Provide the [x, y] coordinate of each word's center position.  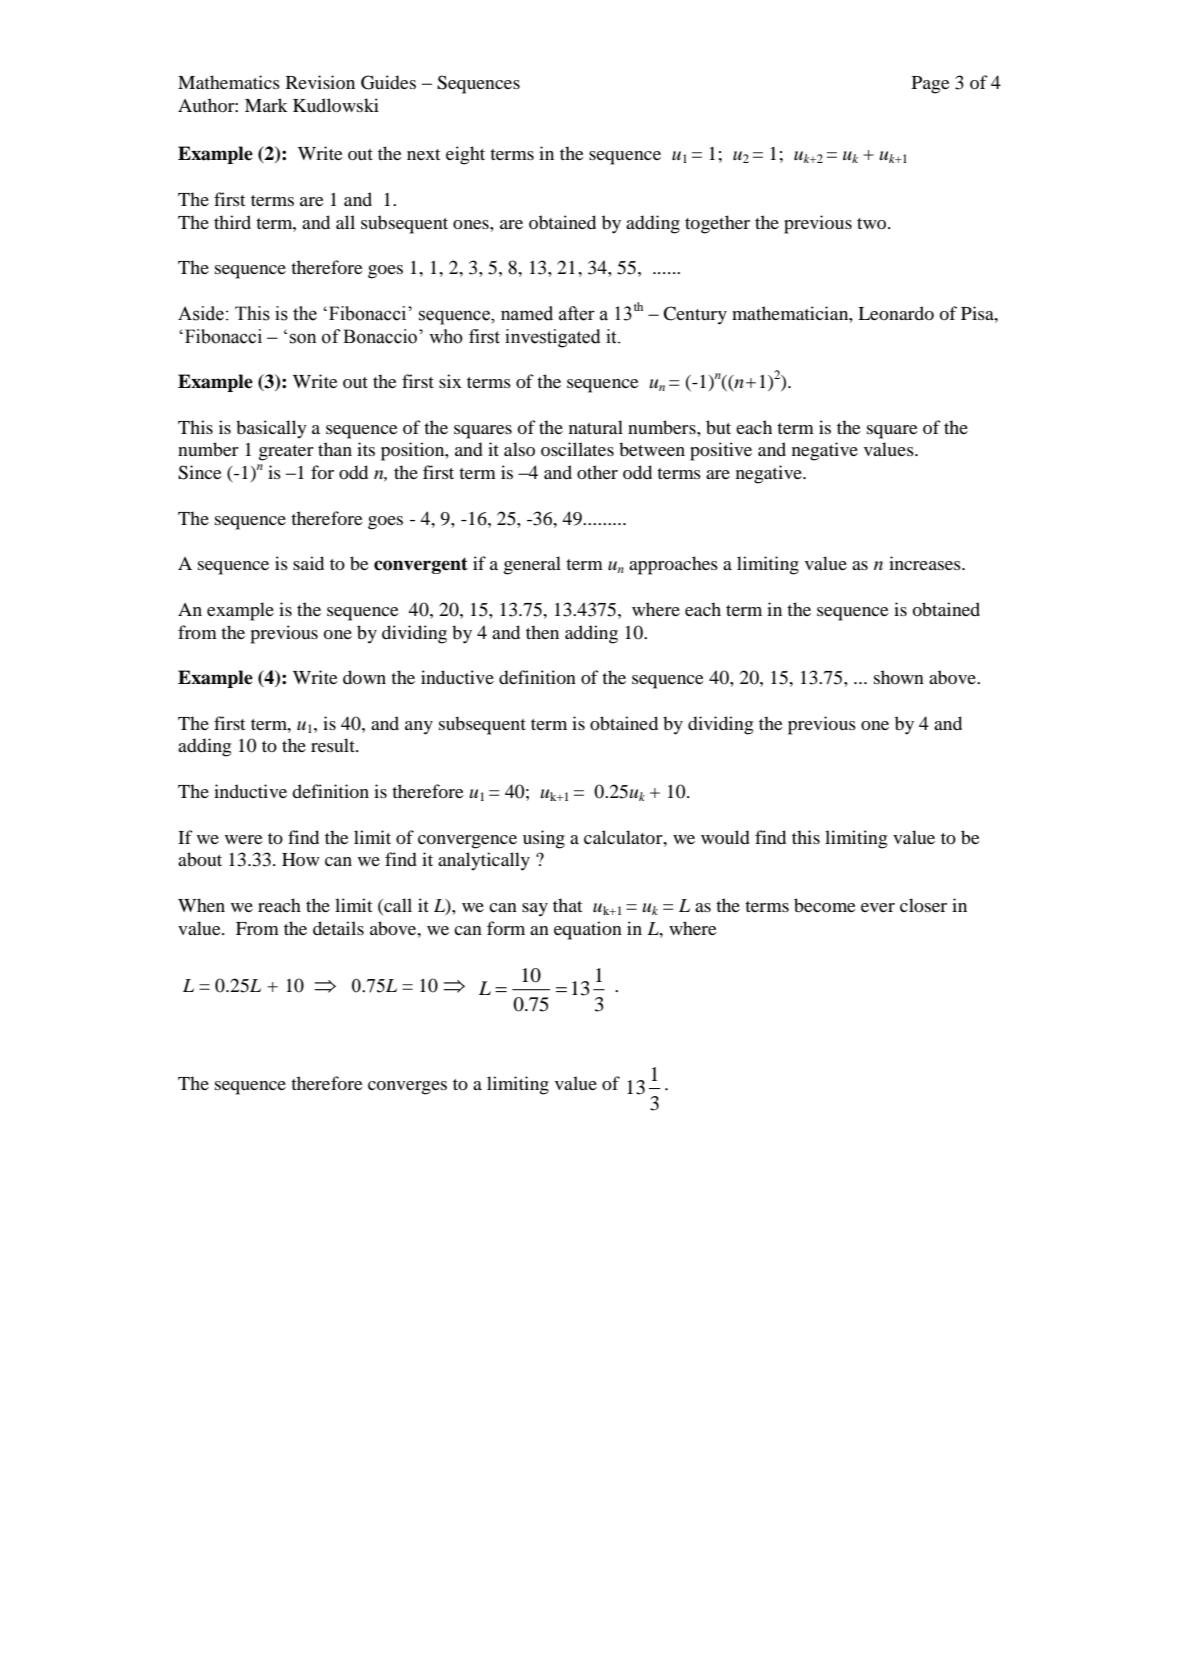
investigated [553, 338]
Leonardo [896, 313]
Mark [266, 105]
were [244, 839]
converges [407, 1088]
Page [931, 85]
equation [588, 930]
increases [926, 563]
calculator [624, 837]
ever [878, 907]
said [308, 563]
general [532, 565]
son [303, 338]
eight [465, 155]
